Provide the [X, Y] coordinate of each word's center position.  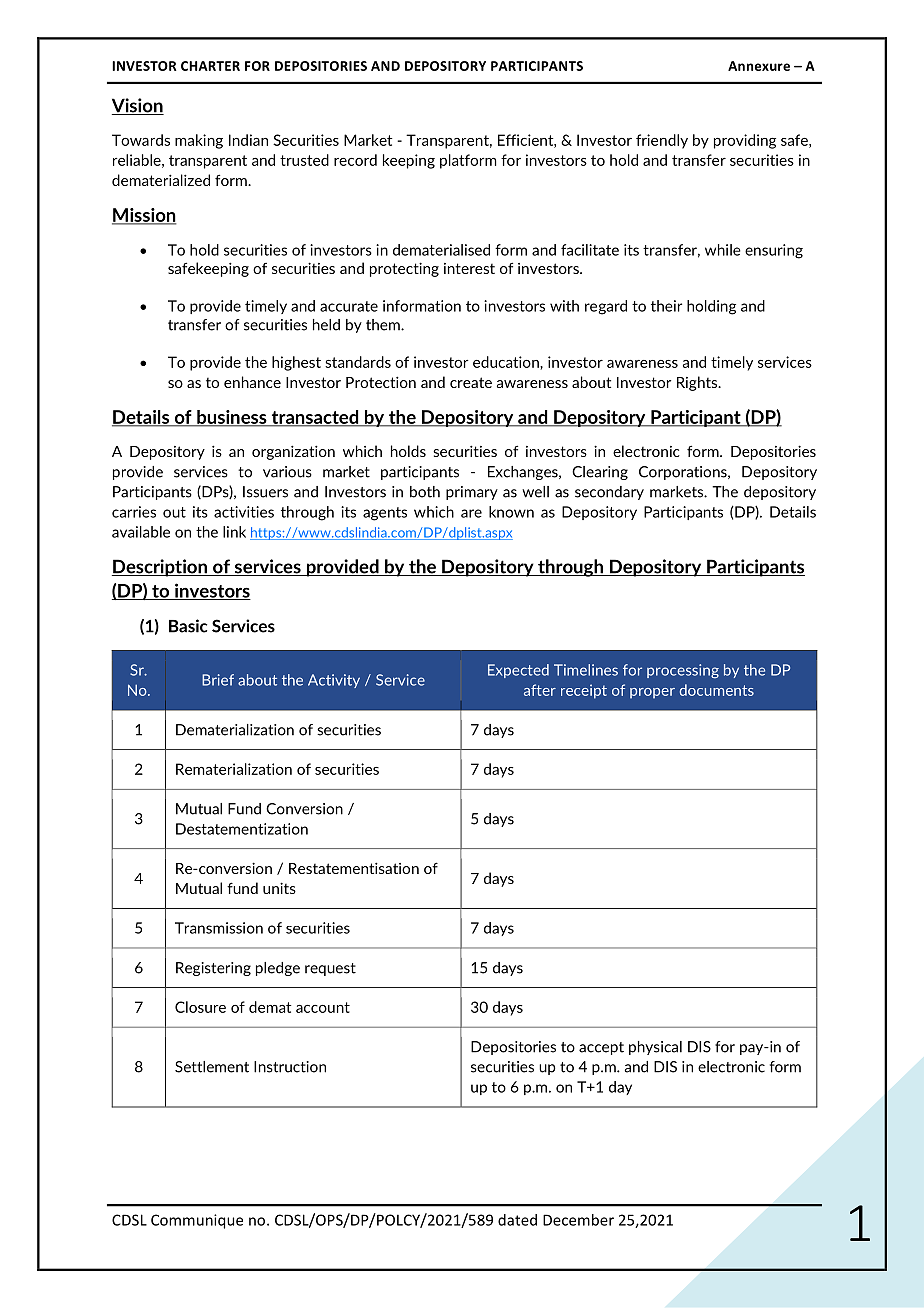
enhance [252, 382]
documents [717, 690]
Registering [213, 969]
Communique [197, 1221]
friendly [662, 141]
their [666, 306]
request [330, 969]
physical [655, 1048]
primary [472, 493]
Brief [218, 680]
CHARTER [210, 66]
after [540, 690]
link [234, 532]
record [355, 160]
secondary [609, 493]
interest [469, 268]
